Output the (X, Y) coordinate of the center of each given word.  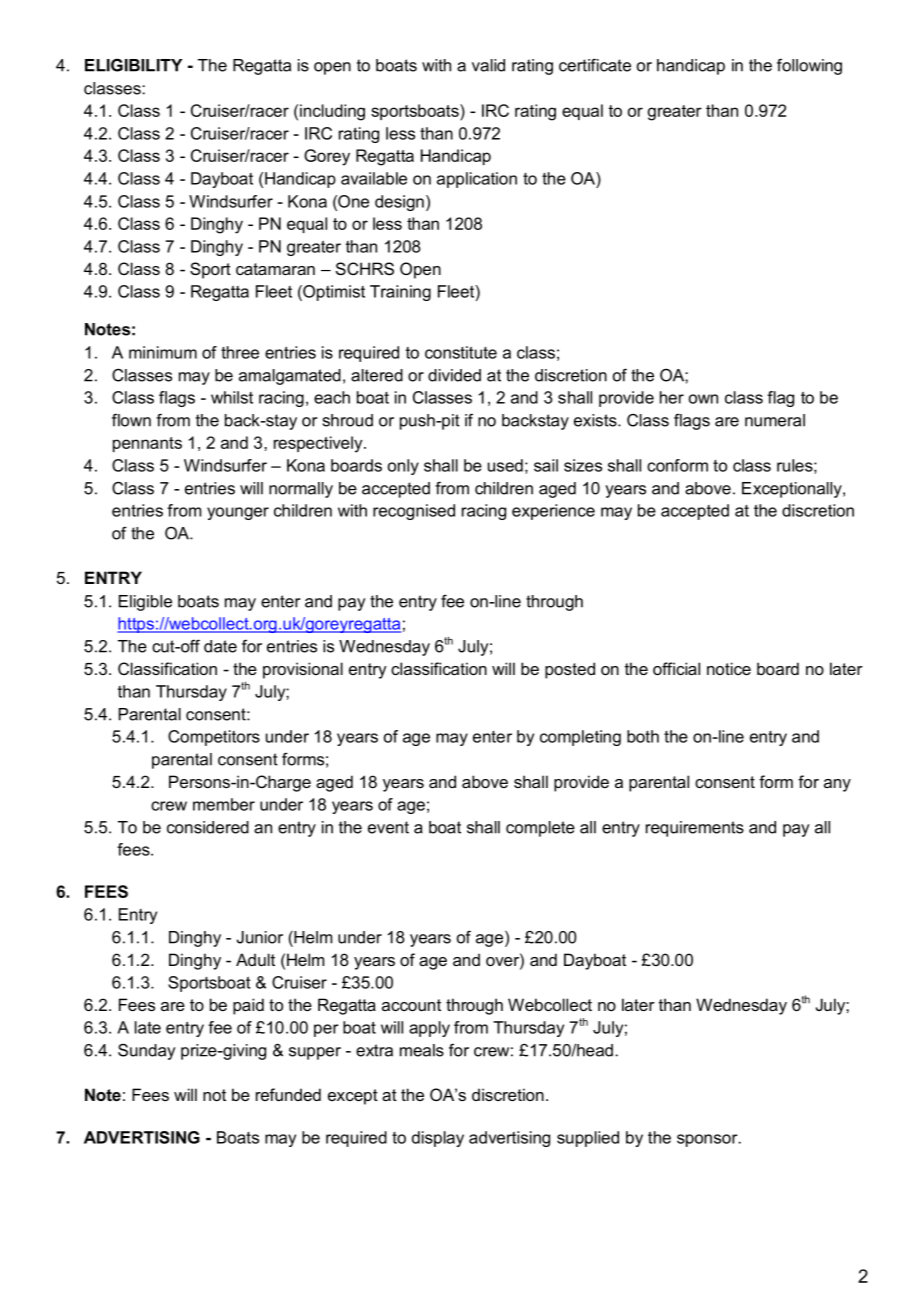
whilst (232, 397)
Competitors (214, 738)
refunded (288, 1094)
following (809, 66)
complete (540, 829)
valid (488, 65)
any (837, 785)
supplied (588, 1139)
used (505, 465)
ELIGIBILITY (133, 65)
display (438, 1139)
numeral (775, 420)
